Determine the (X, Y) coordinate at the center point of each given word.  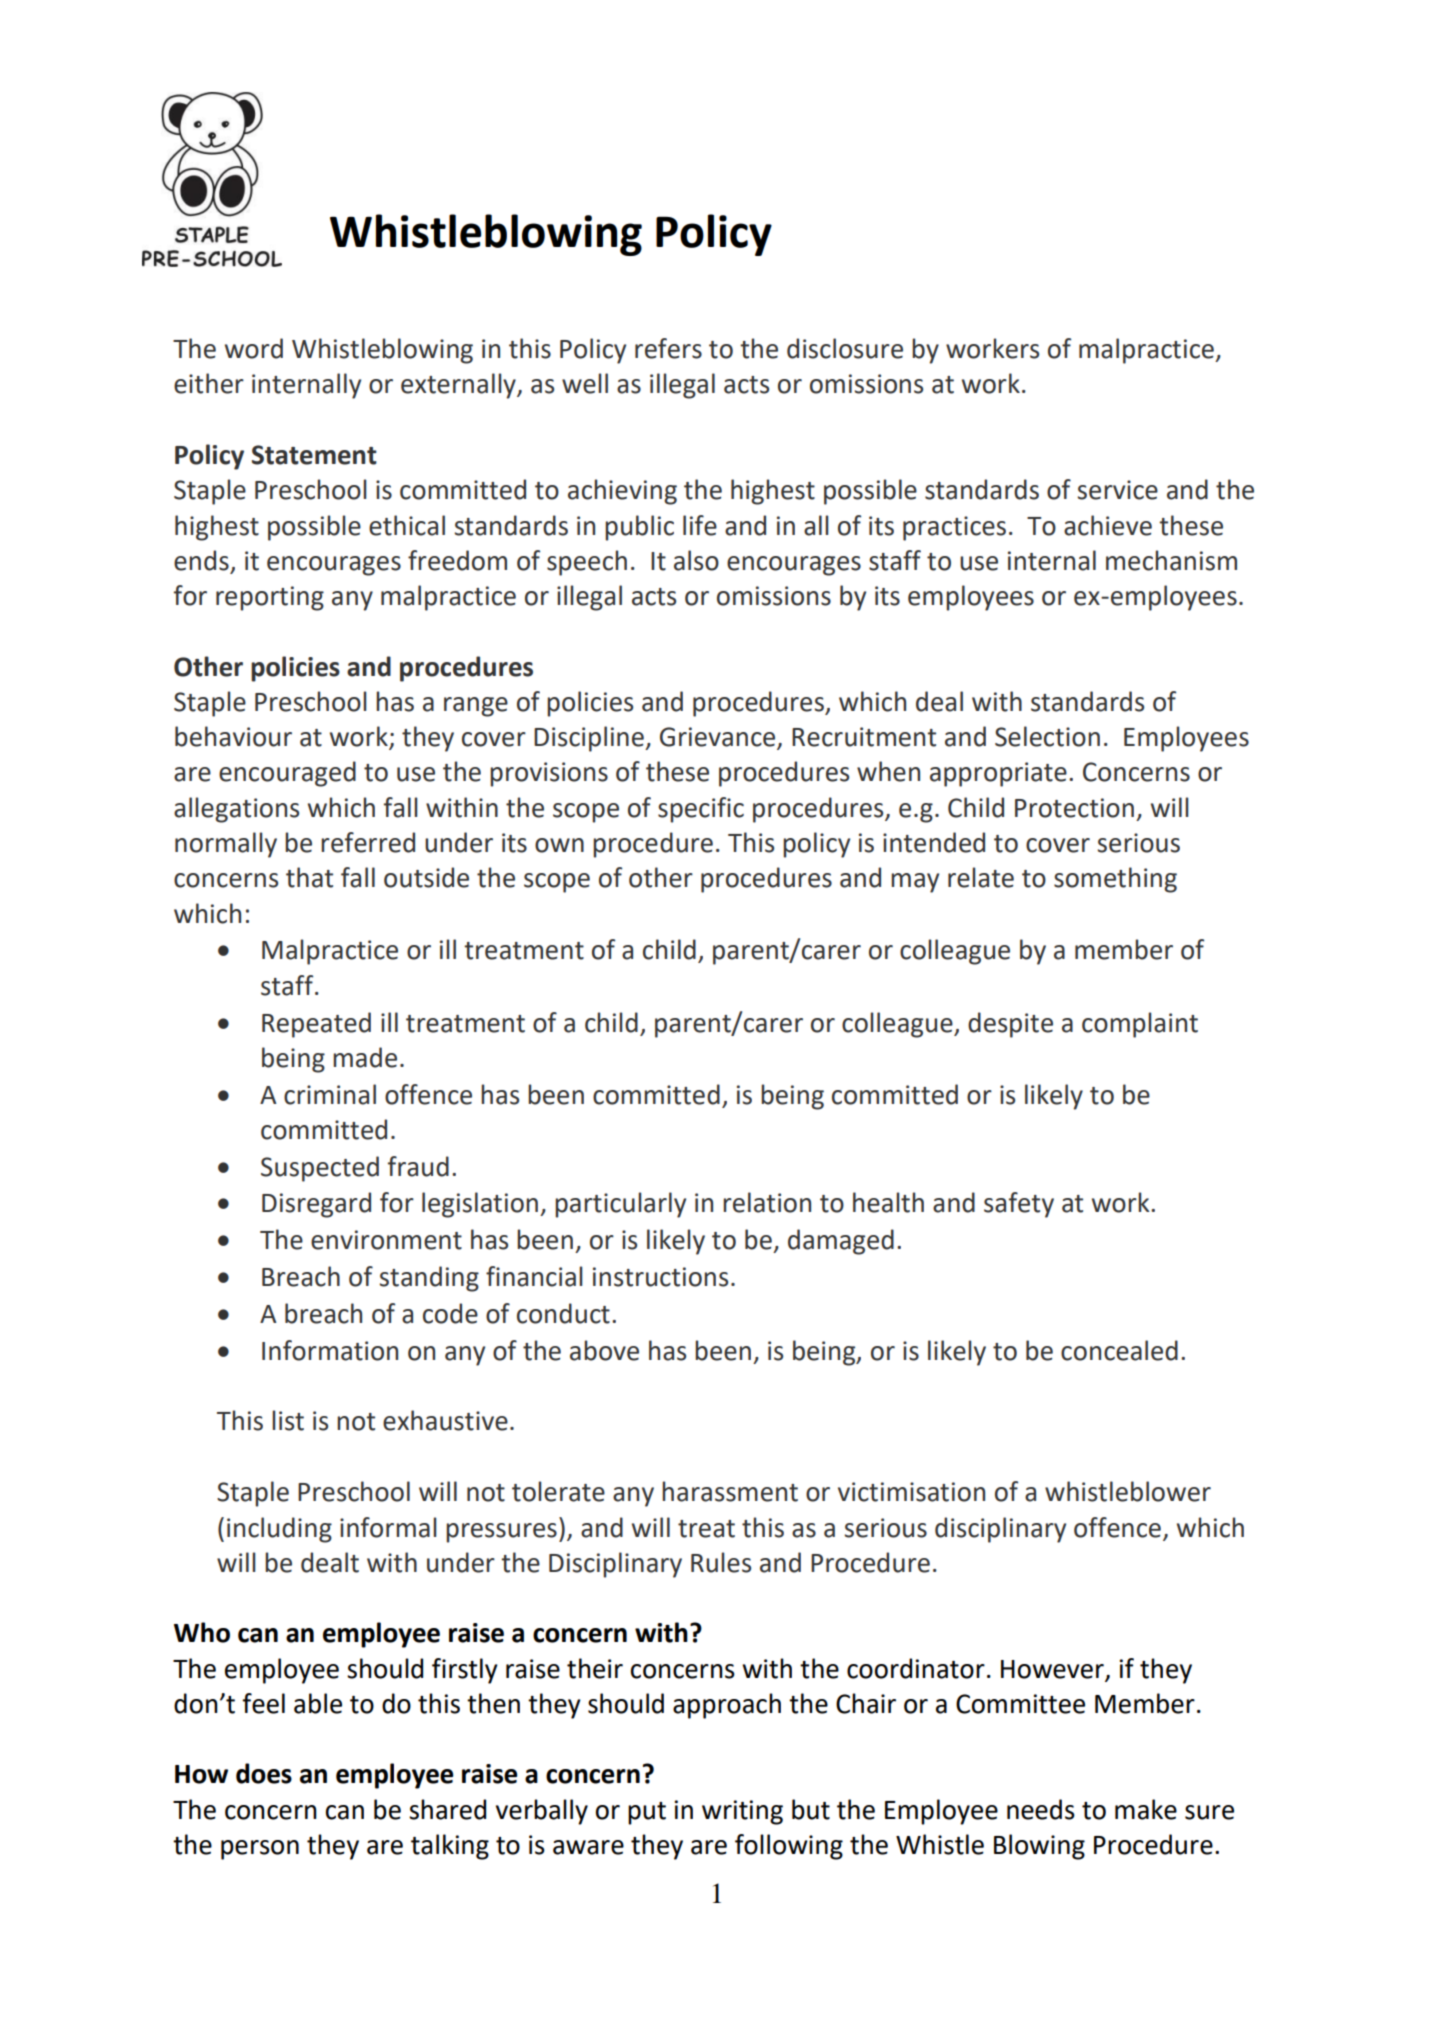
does (264, 1773)
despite (1010, 1025)
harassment (730, 1491)
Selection (1047, 736)
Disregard (316, 1205)
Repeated (316, 1025)
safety (1019, 1205)
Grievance (719, 738)
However (1052, 1669)
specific (701, 810)
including (279, 1530)
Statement (314, 455)
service (1117, 490)
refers (668, 348)
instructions (660, 1277)
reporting (270, 598)
